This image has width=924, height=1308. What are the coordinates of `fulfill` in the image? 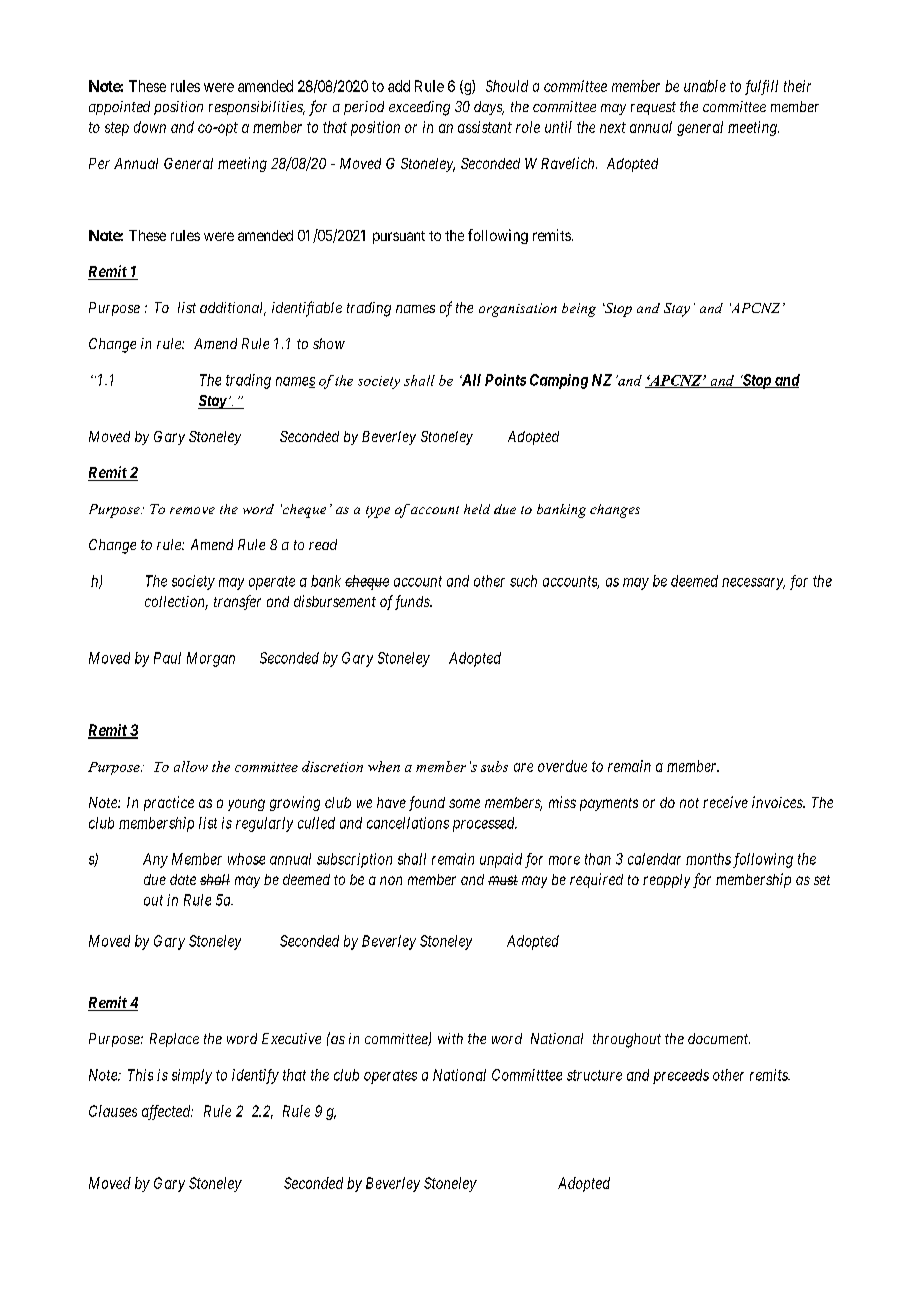 It's located at (761, 87).
